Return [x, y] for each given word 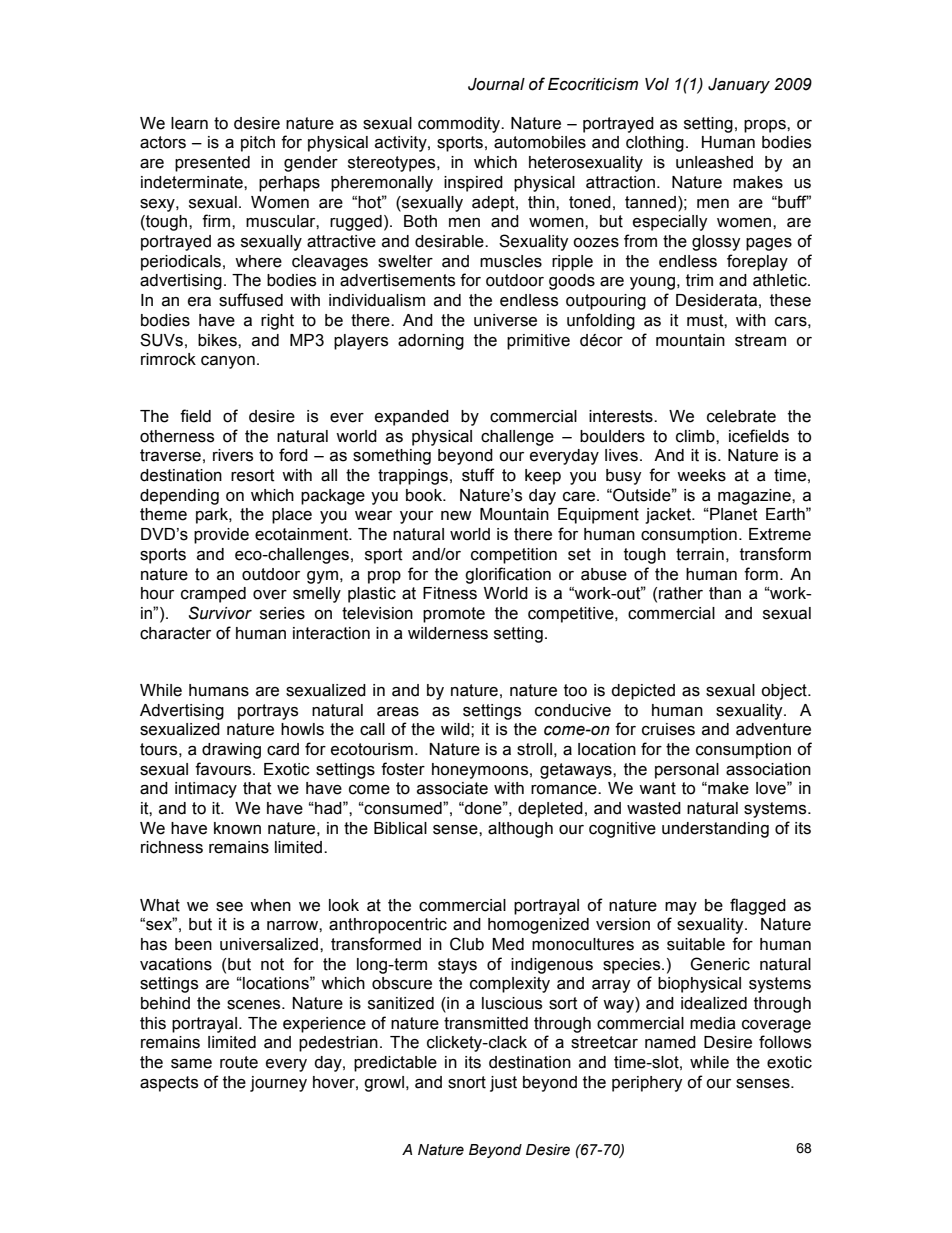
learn [189, 123]
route [239, 1062]
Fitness [450, 593]
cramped [213, 595]
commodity [460, 125]
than [725, 593]
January [739, 86]
